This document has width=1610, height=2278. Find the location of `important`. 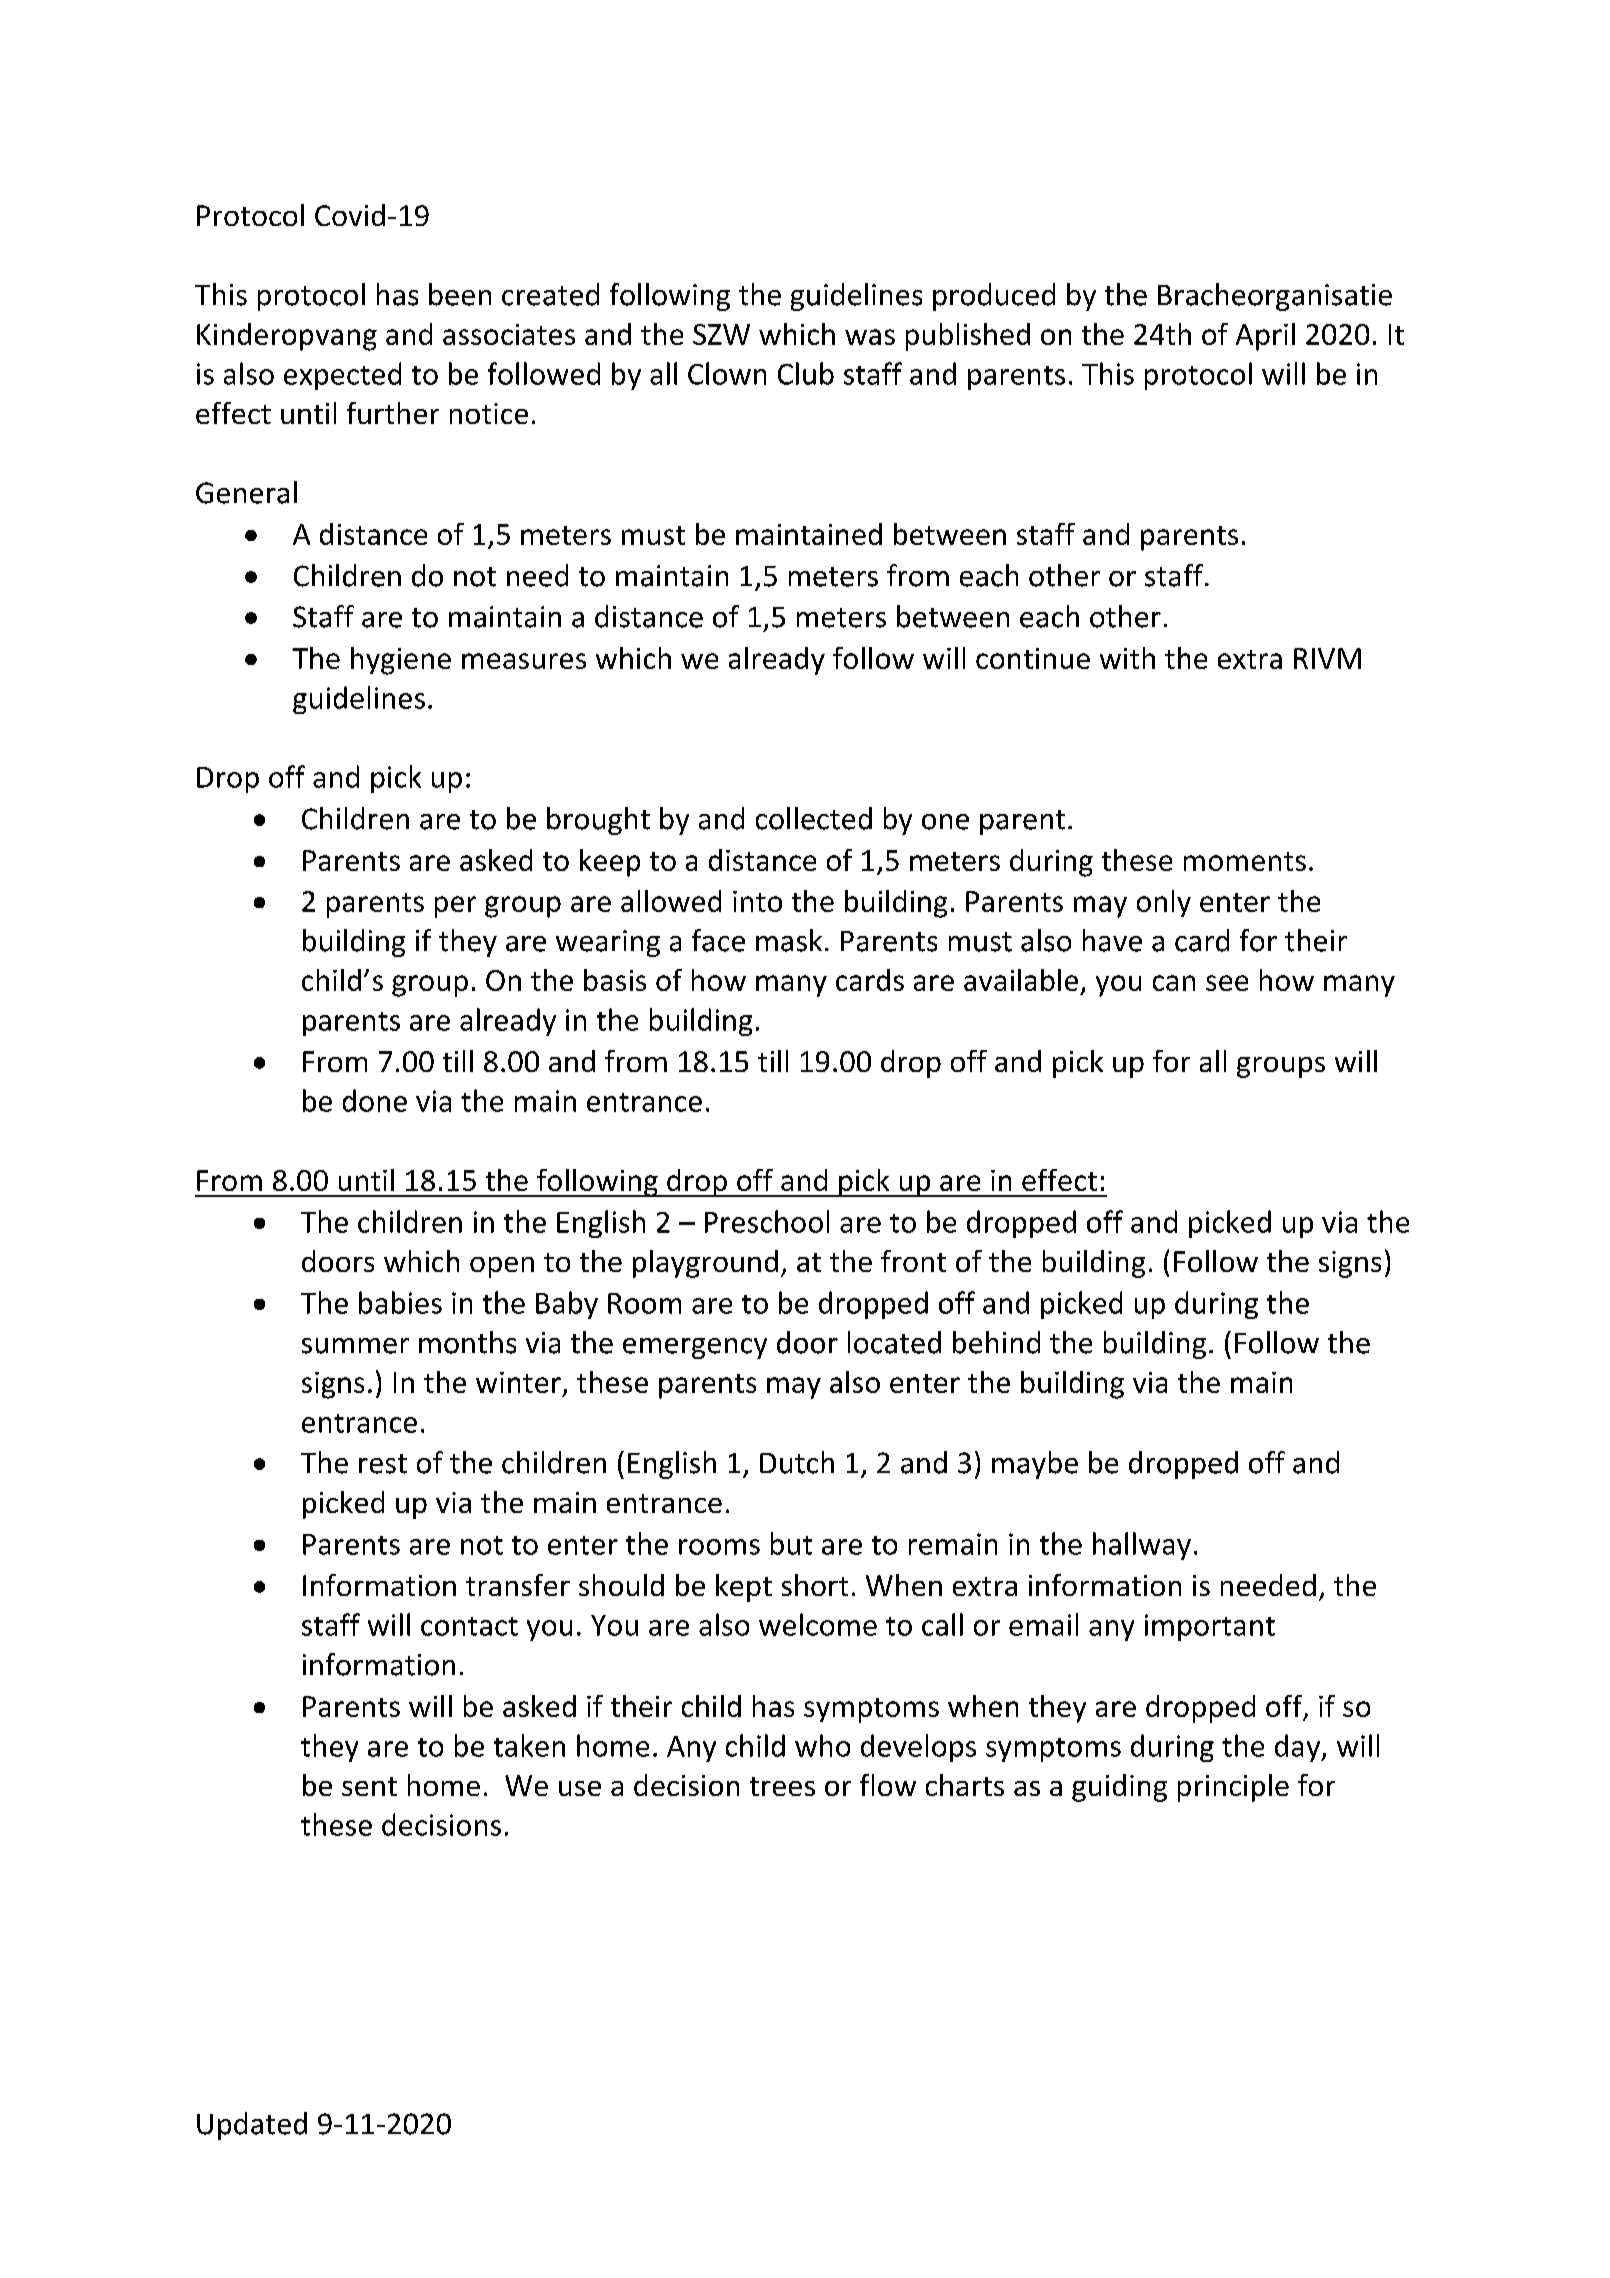

important is located at coordinates (1210, 1627).
